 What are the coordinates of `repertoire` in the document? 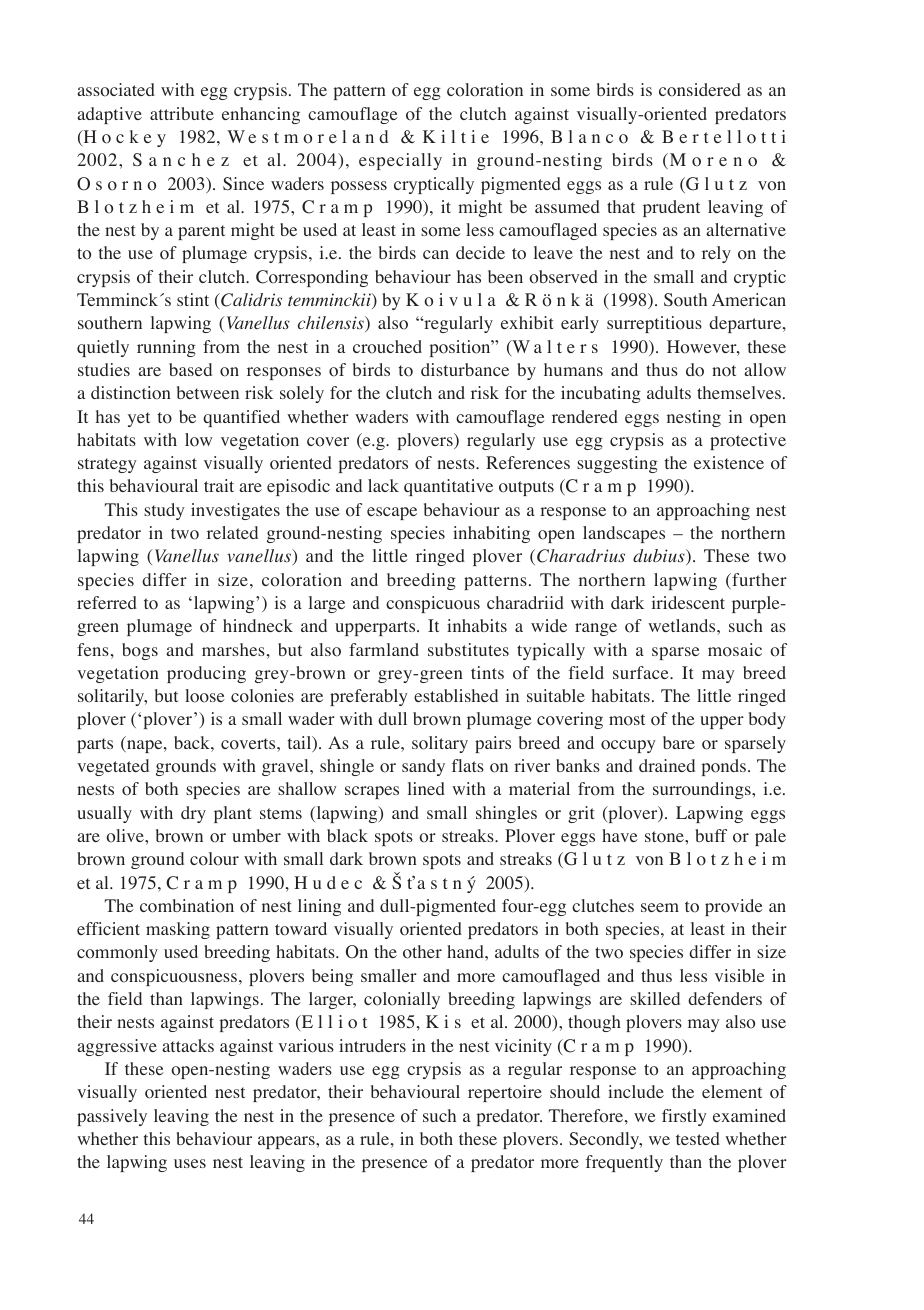 It's located at (505, 1093).
